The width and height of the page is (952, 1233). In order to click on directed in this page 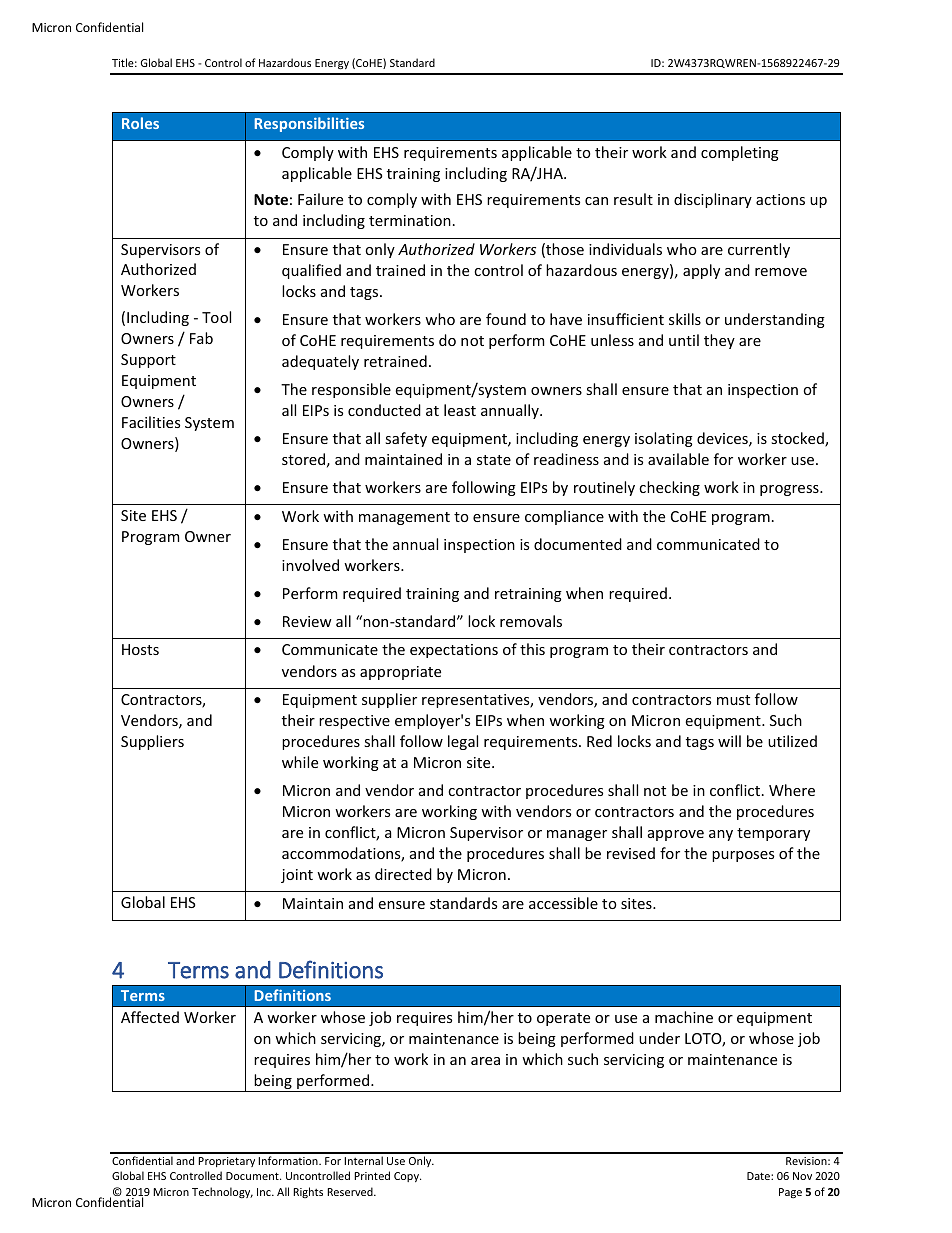, I will do `click(403, 874)`.
